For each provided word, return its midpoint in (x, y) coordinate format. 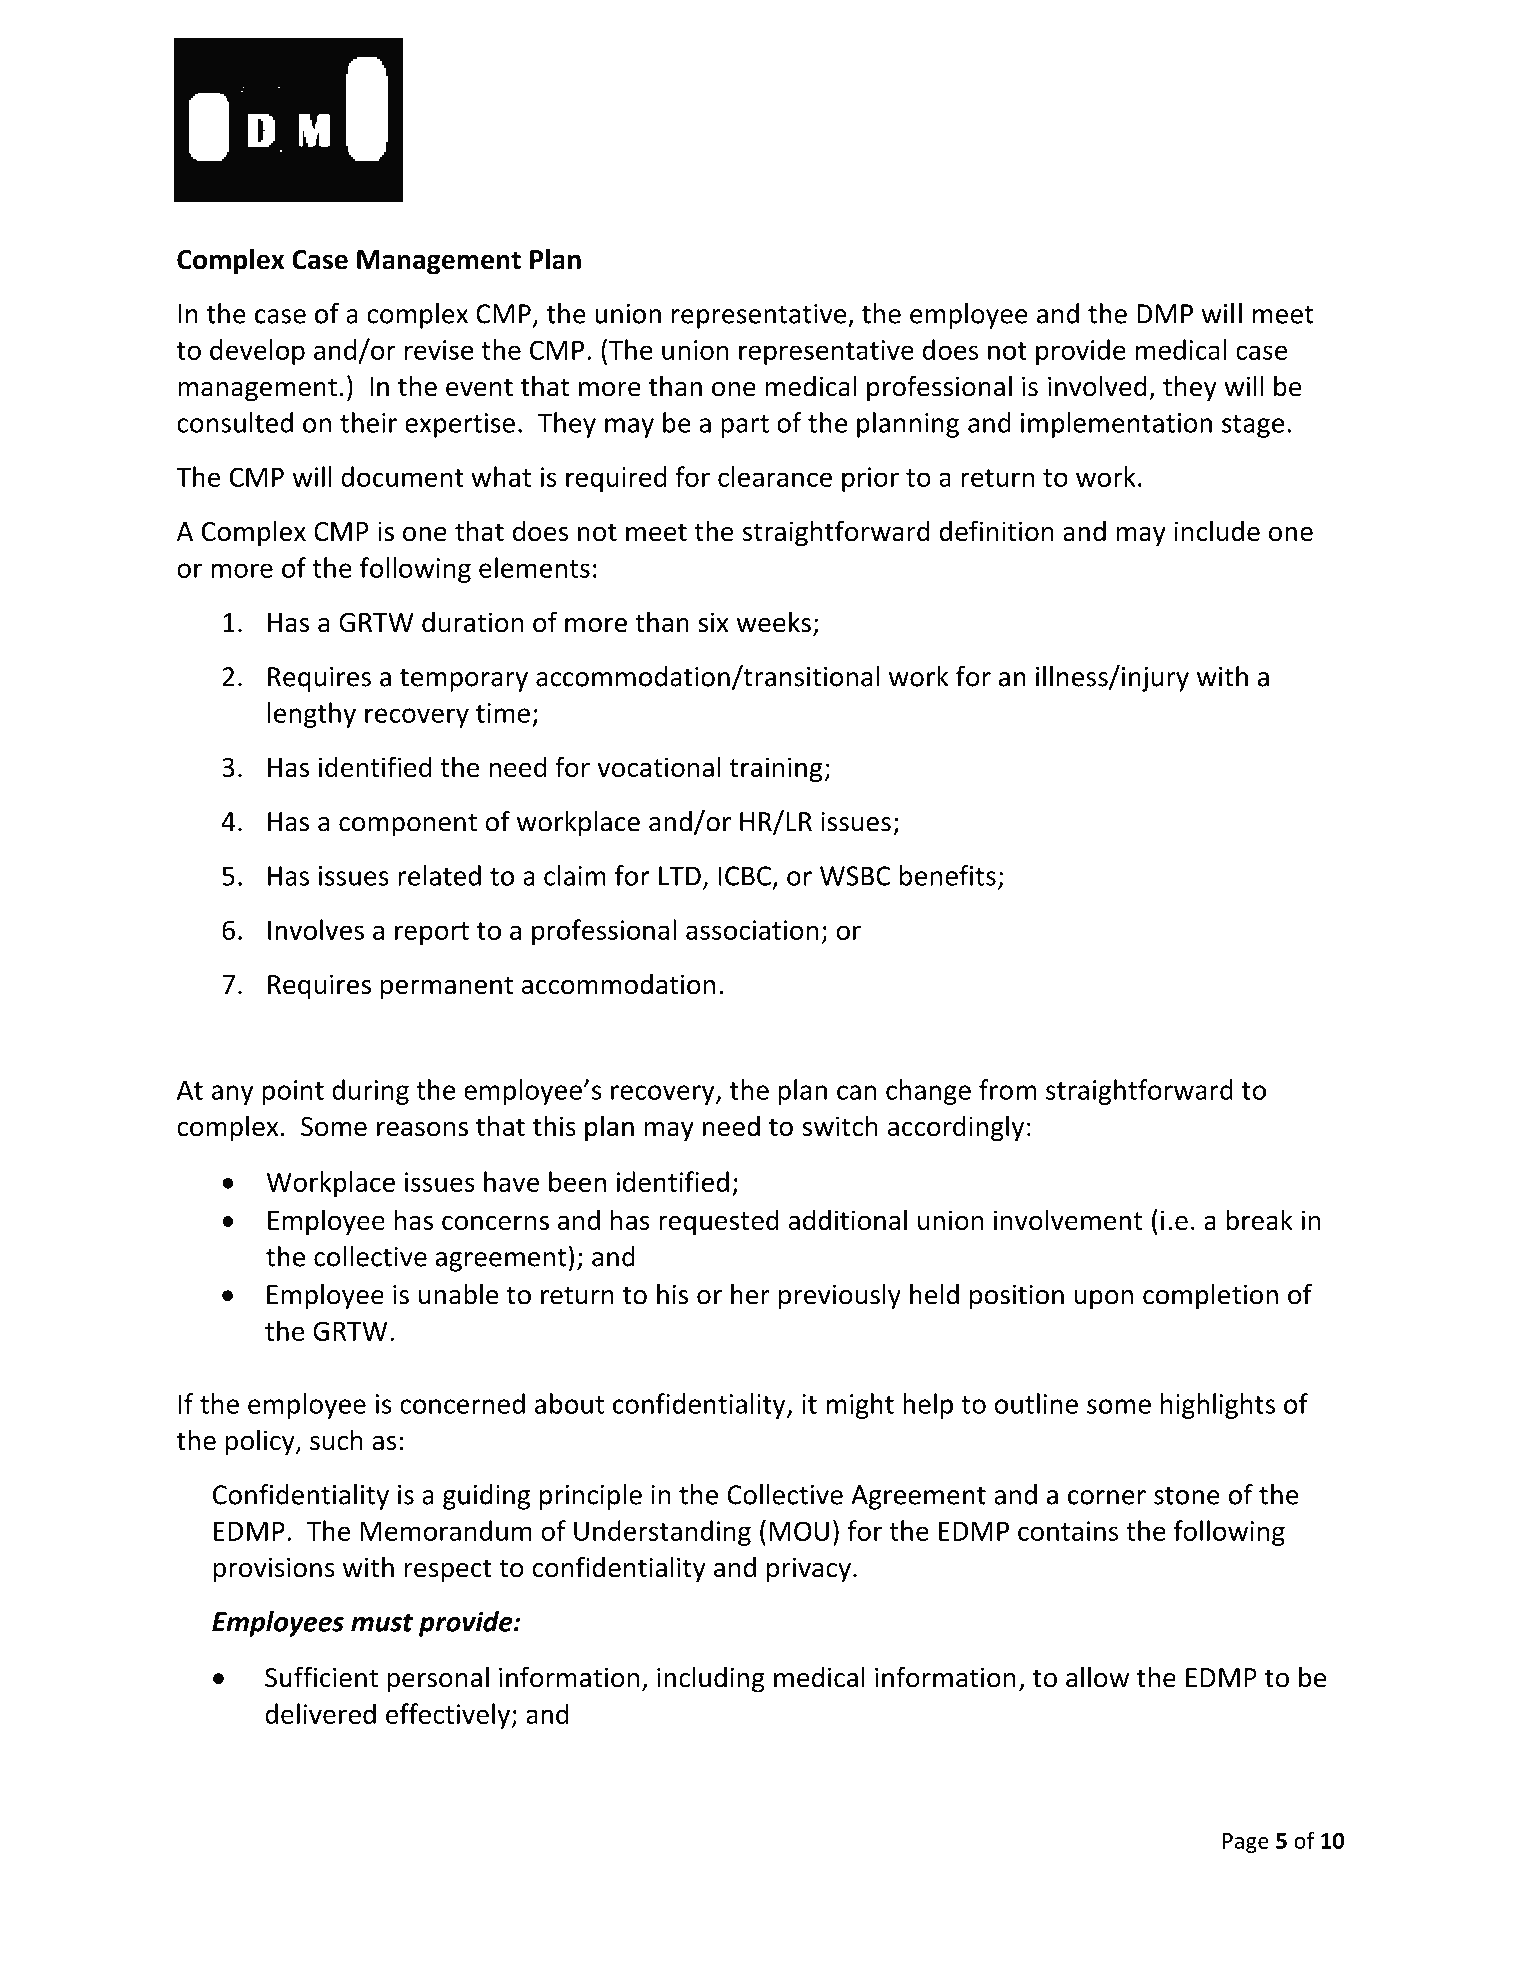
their (368, 422)
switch (840, 1126)
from (1008, 1089)
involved (1097, 386)
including (711, 1679)
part (745, 426)
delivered (320, 1713)
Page (1246, 1843)
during (370, 1092)
